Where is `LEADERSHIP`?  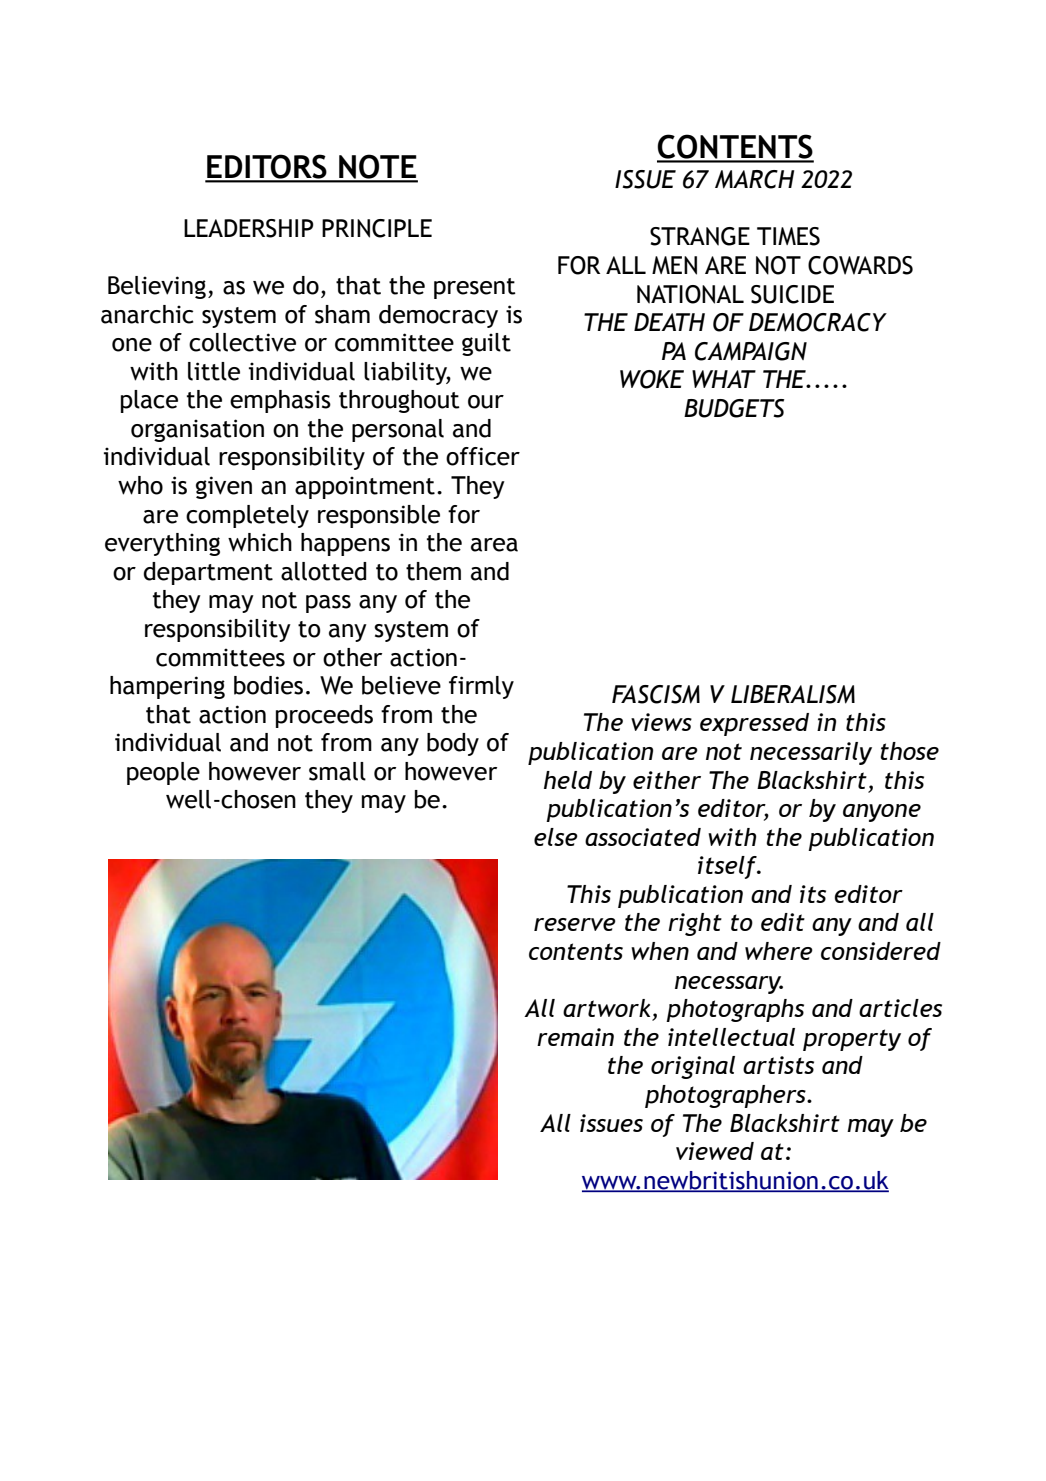 LEADERSHIP is located at coordinates (249, 228).
